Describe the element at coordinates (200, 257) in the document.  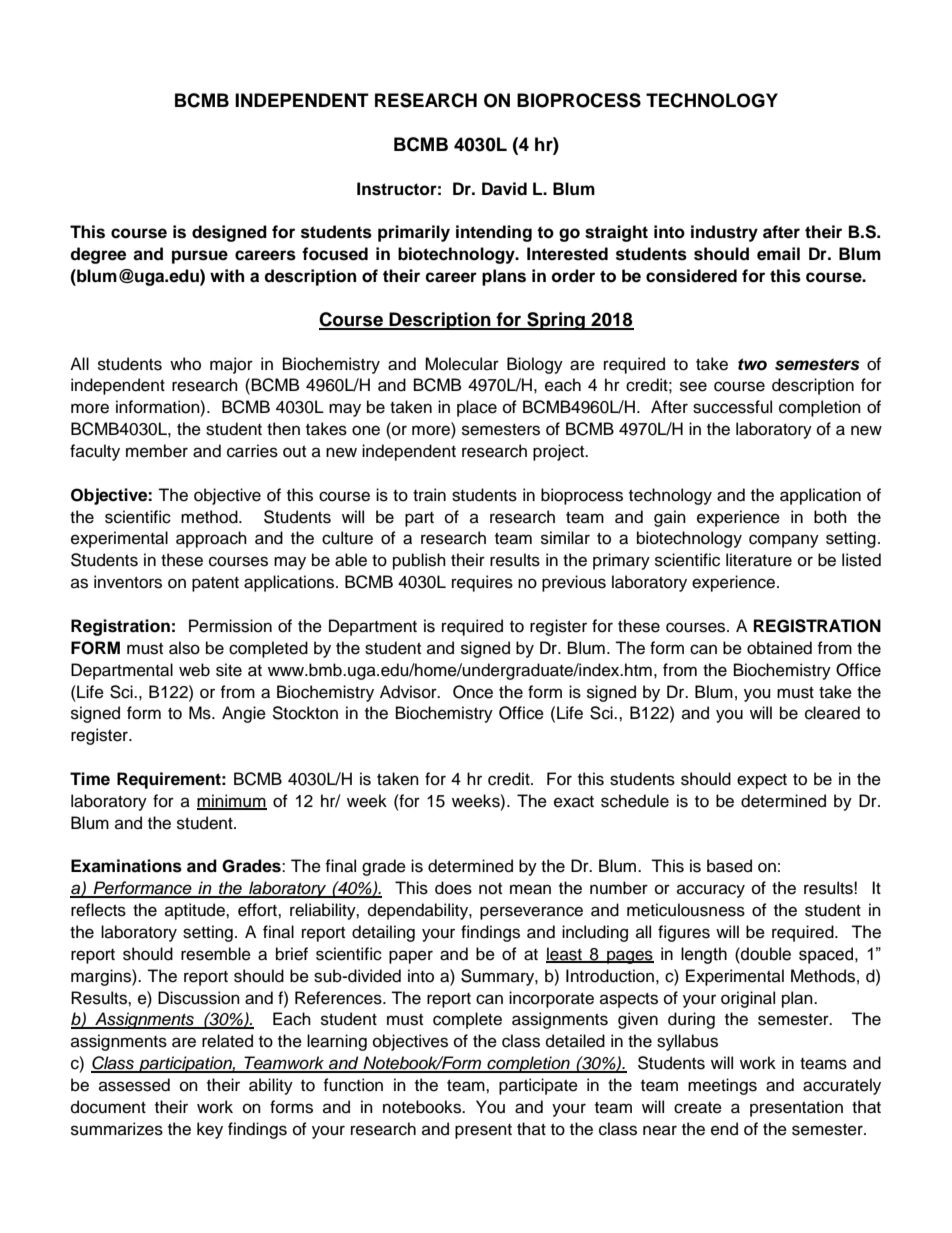
I see `pursue` at that location.
